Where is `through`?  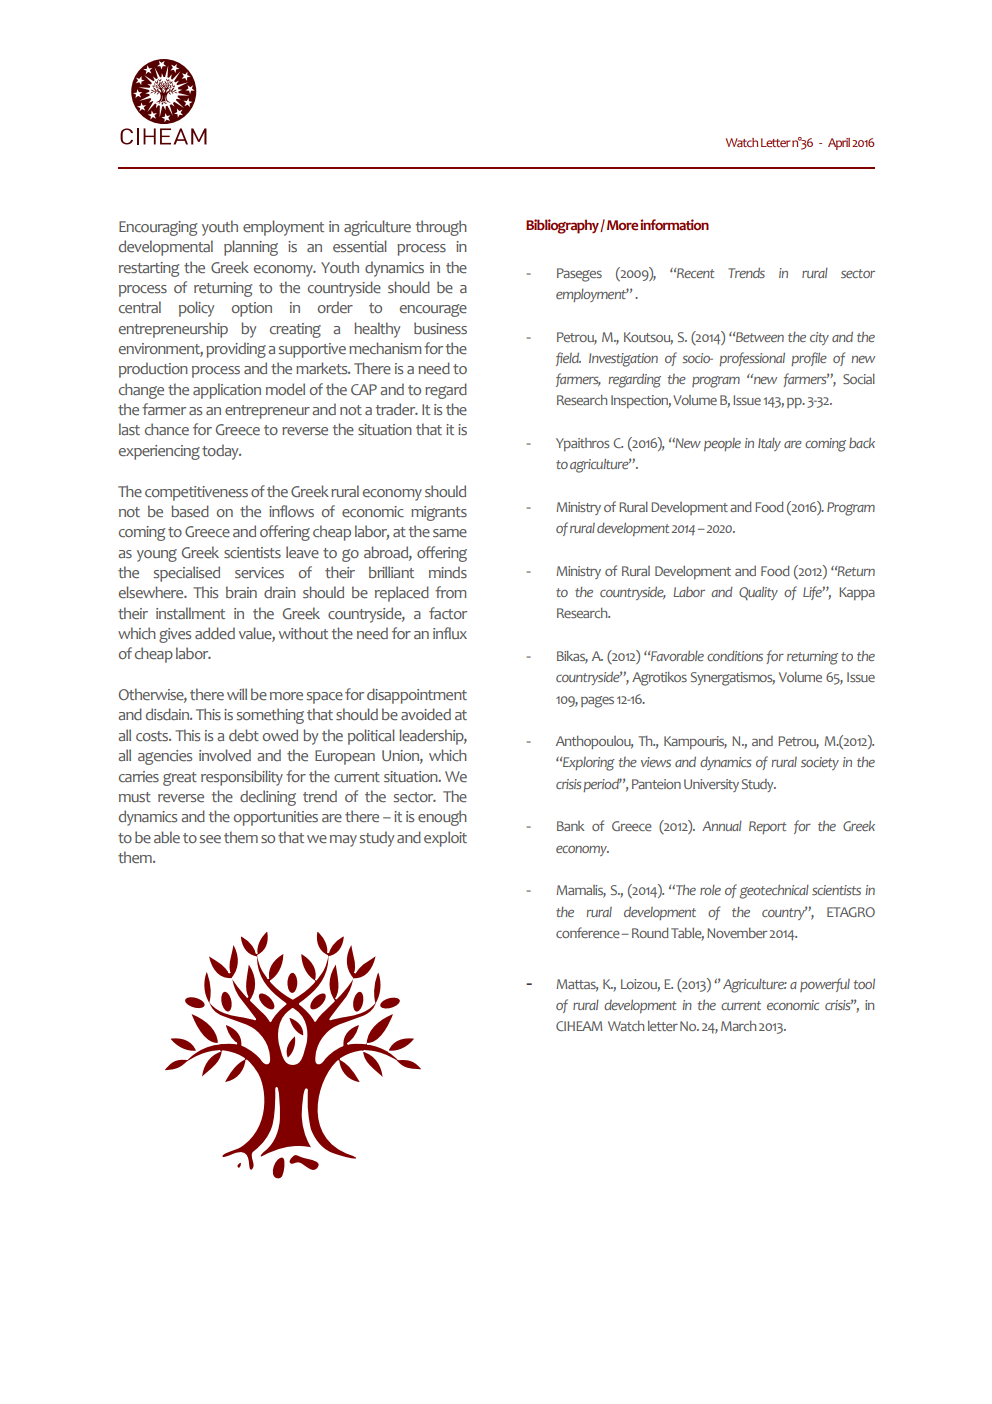
through is located at coordinates (441, 228).
